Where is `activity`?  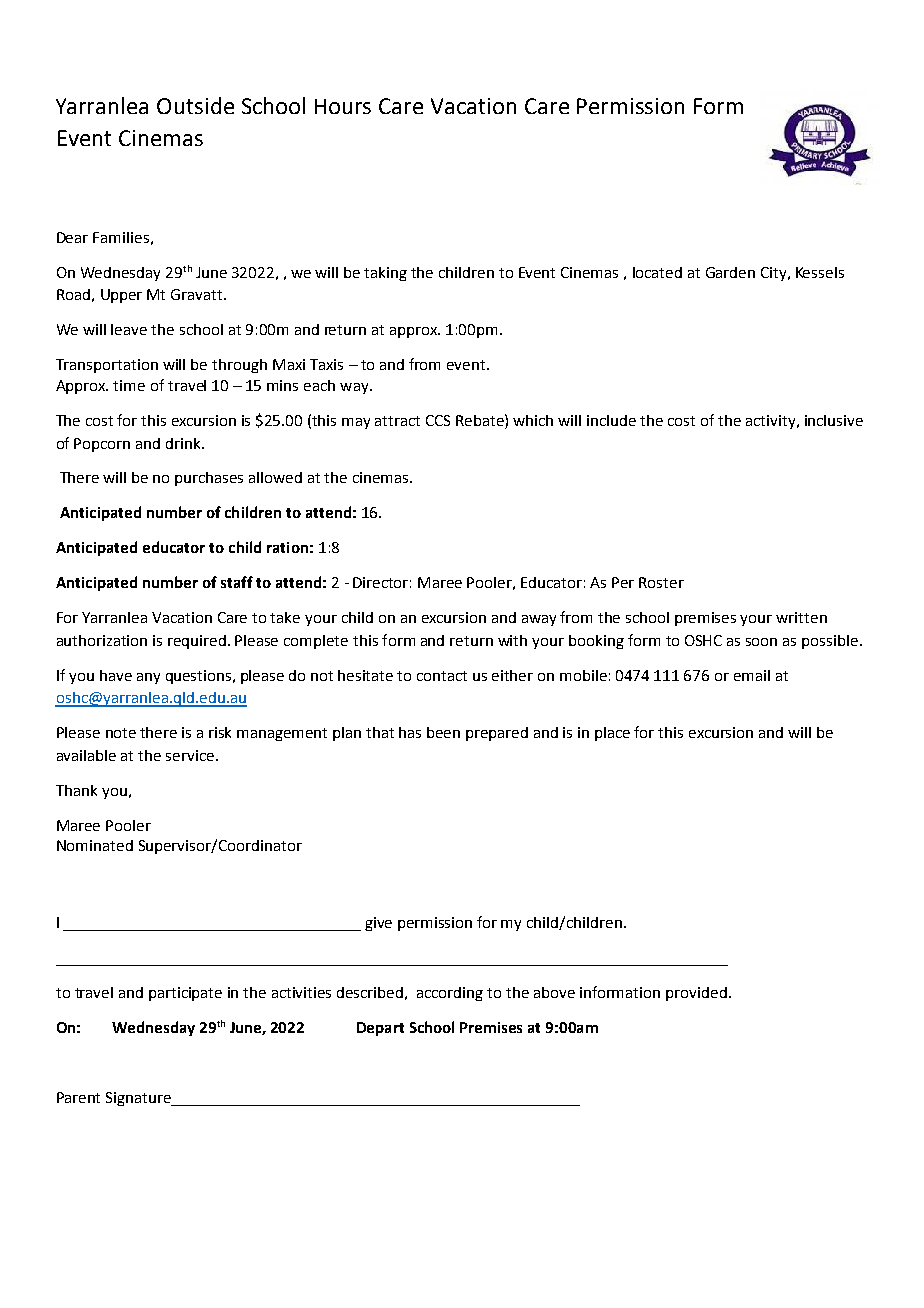 activity is located at coordinates (772, 422).
